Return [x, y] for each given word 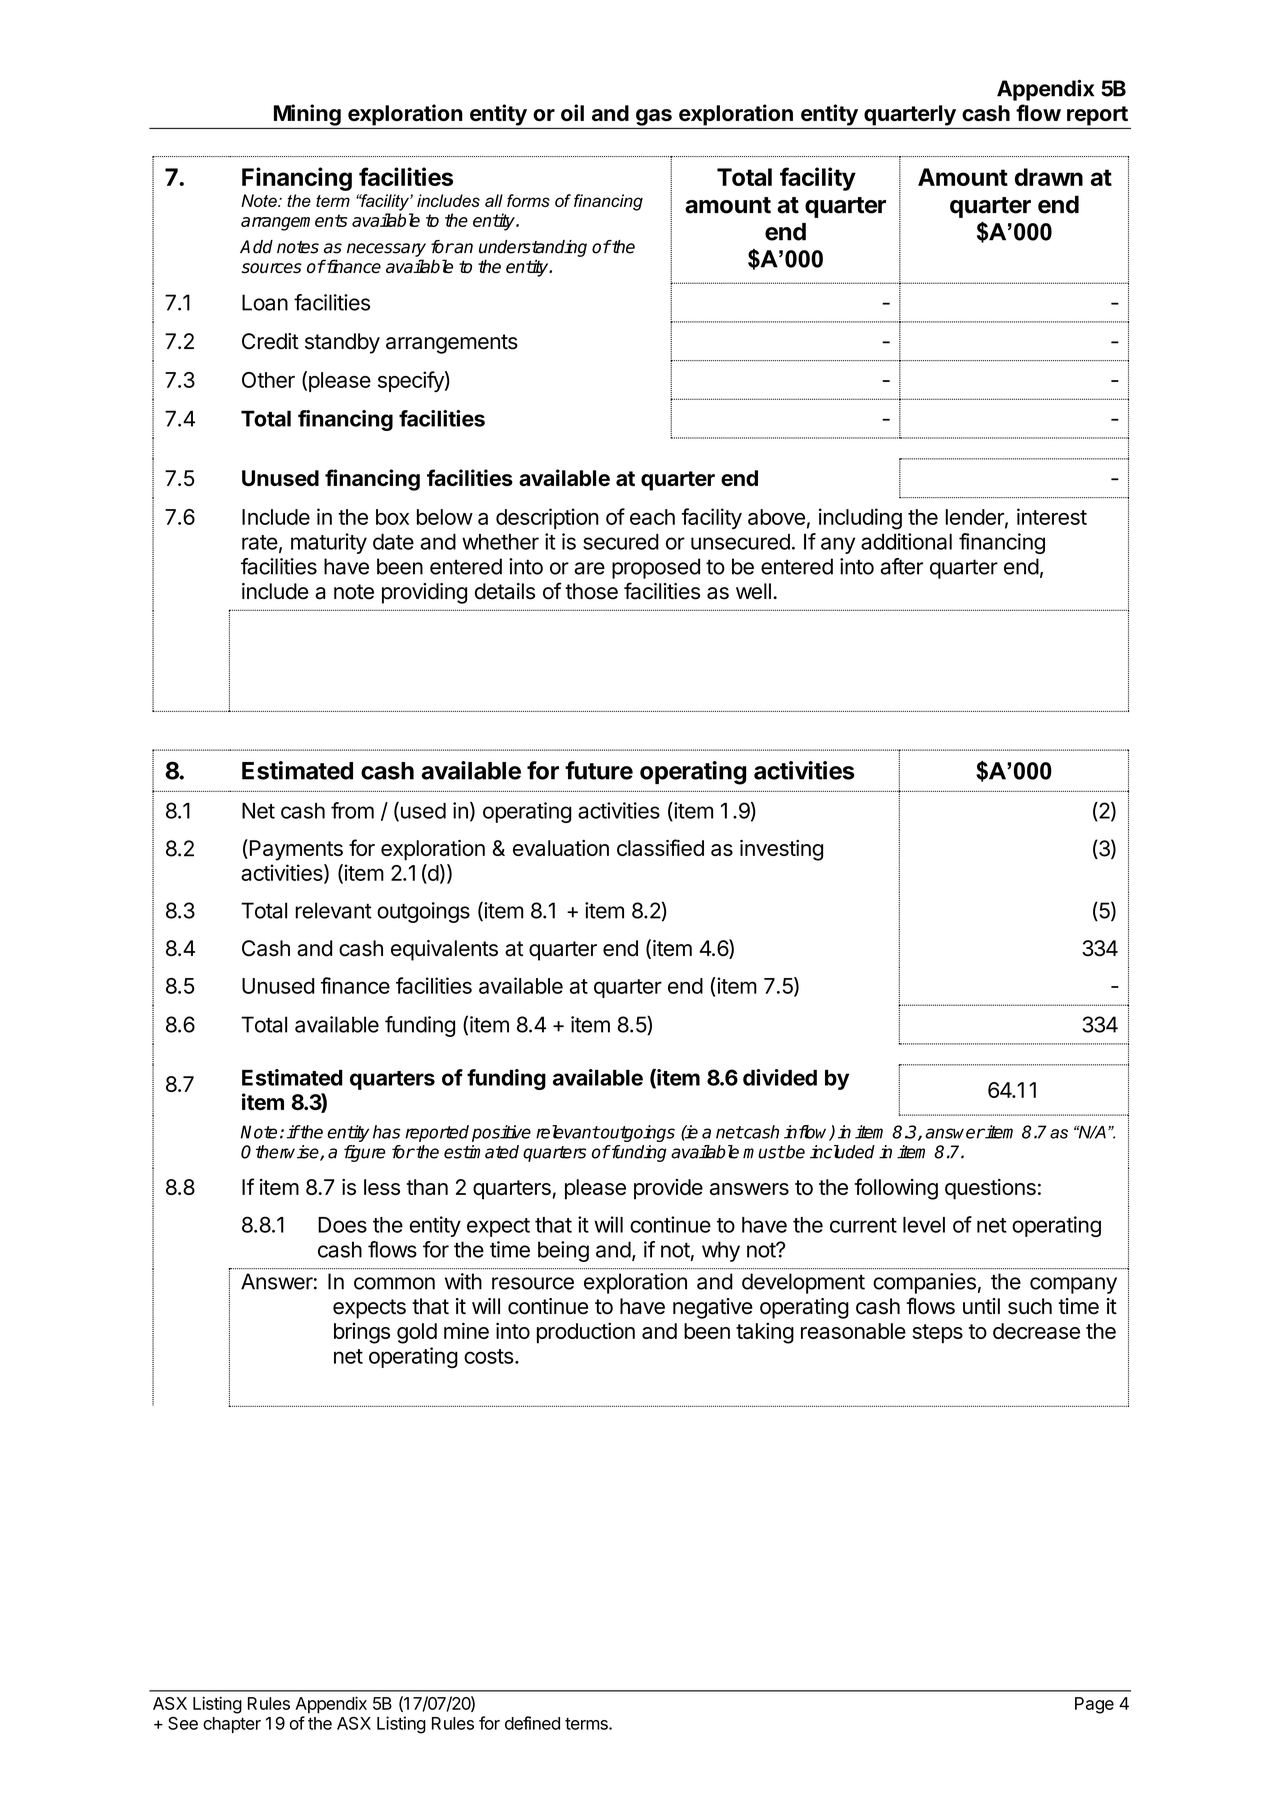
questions [990, 1189]
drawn [1049, 177]
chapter [232, 1725]
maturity [329, 543]
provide [668, 1189]
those [591, 591]
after [902, 566]
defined [532, 1723]
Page [1094, 1705]
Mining [307, 115]
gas [654, 117]
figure [364, 1153]
